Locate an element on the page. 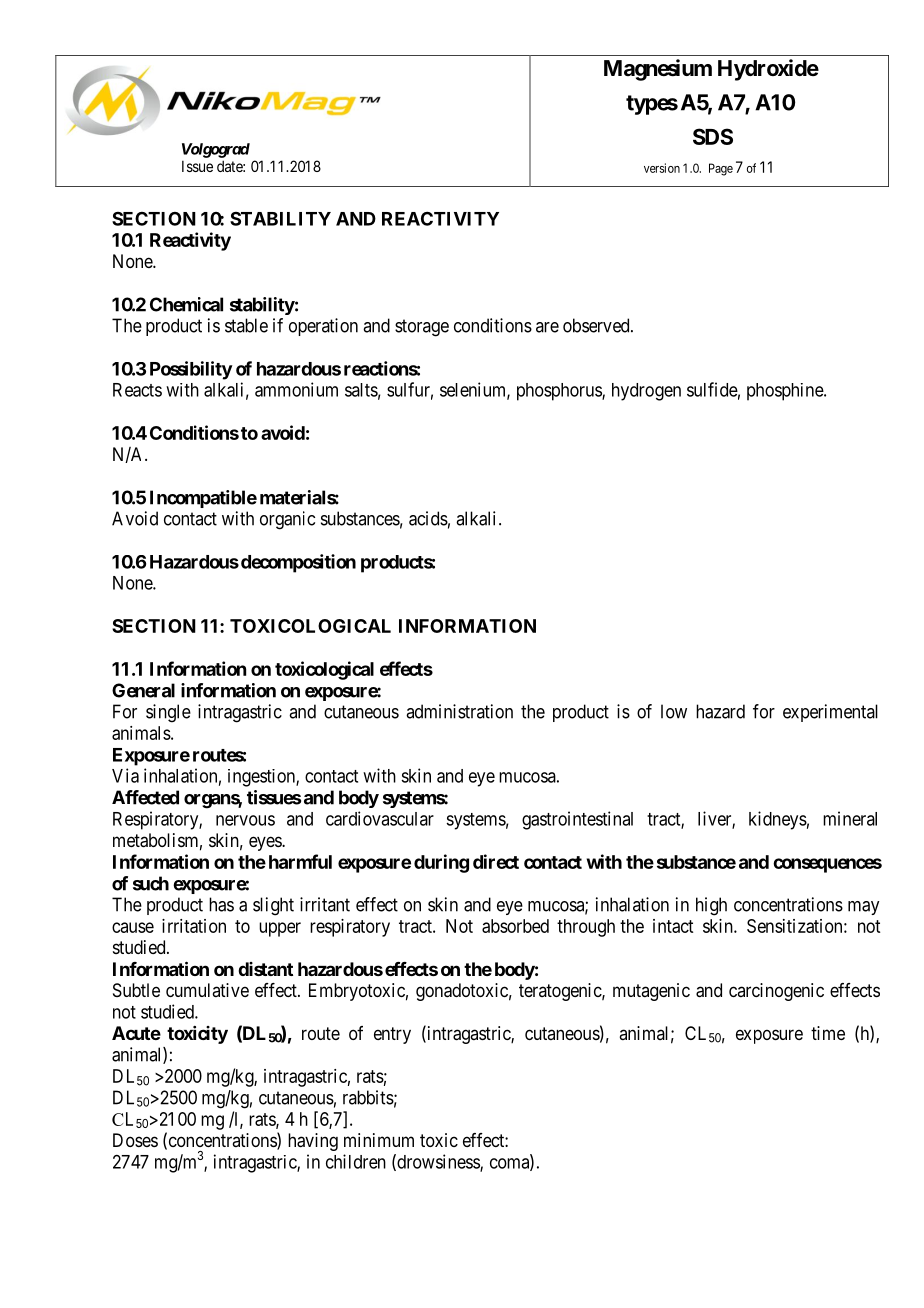  time is located at coordinates (828, 1033).
